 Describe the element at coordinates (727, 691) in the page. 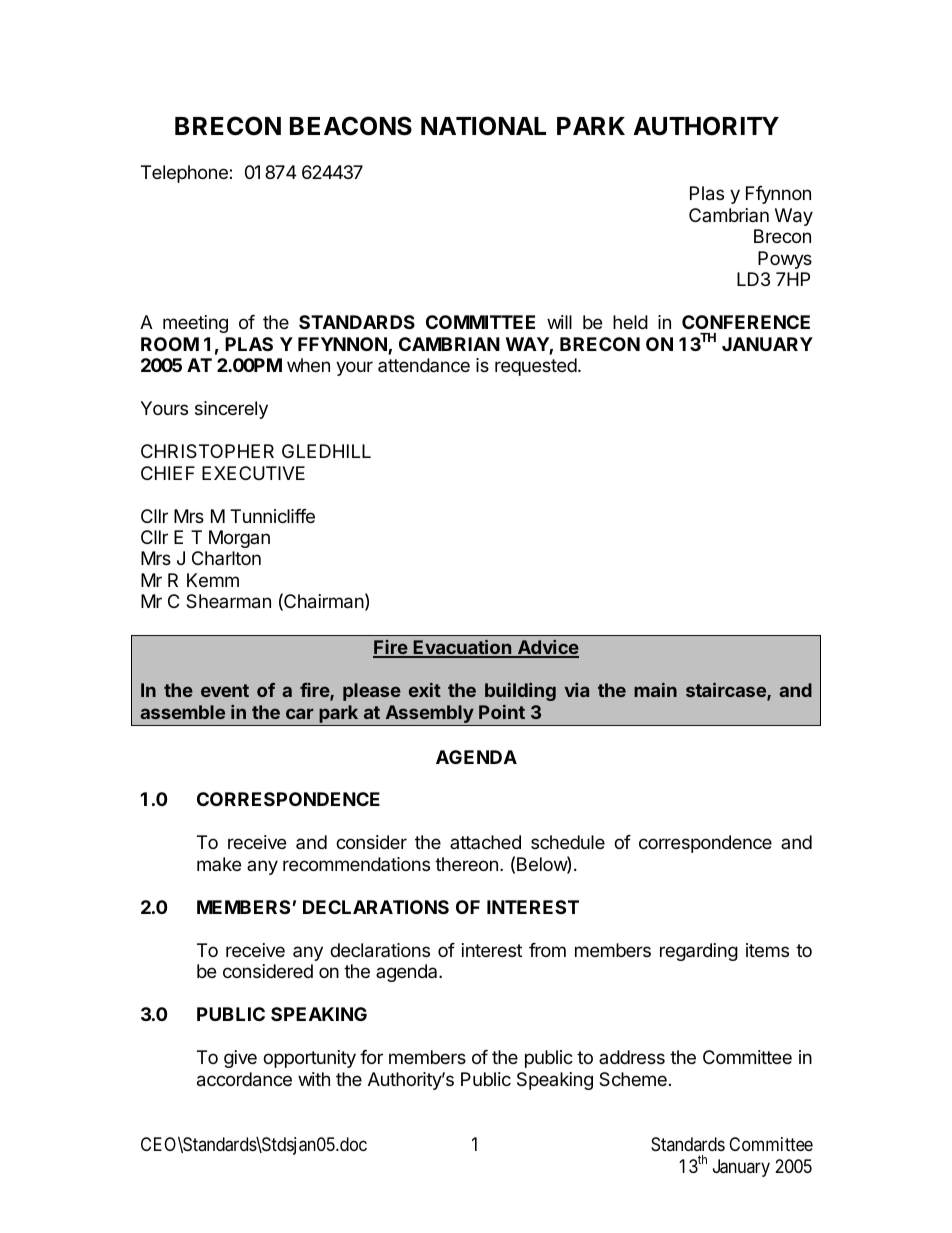

I see `staircase` at that location.
